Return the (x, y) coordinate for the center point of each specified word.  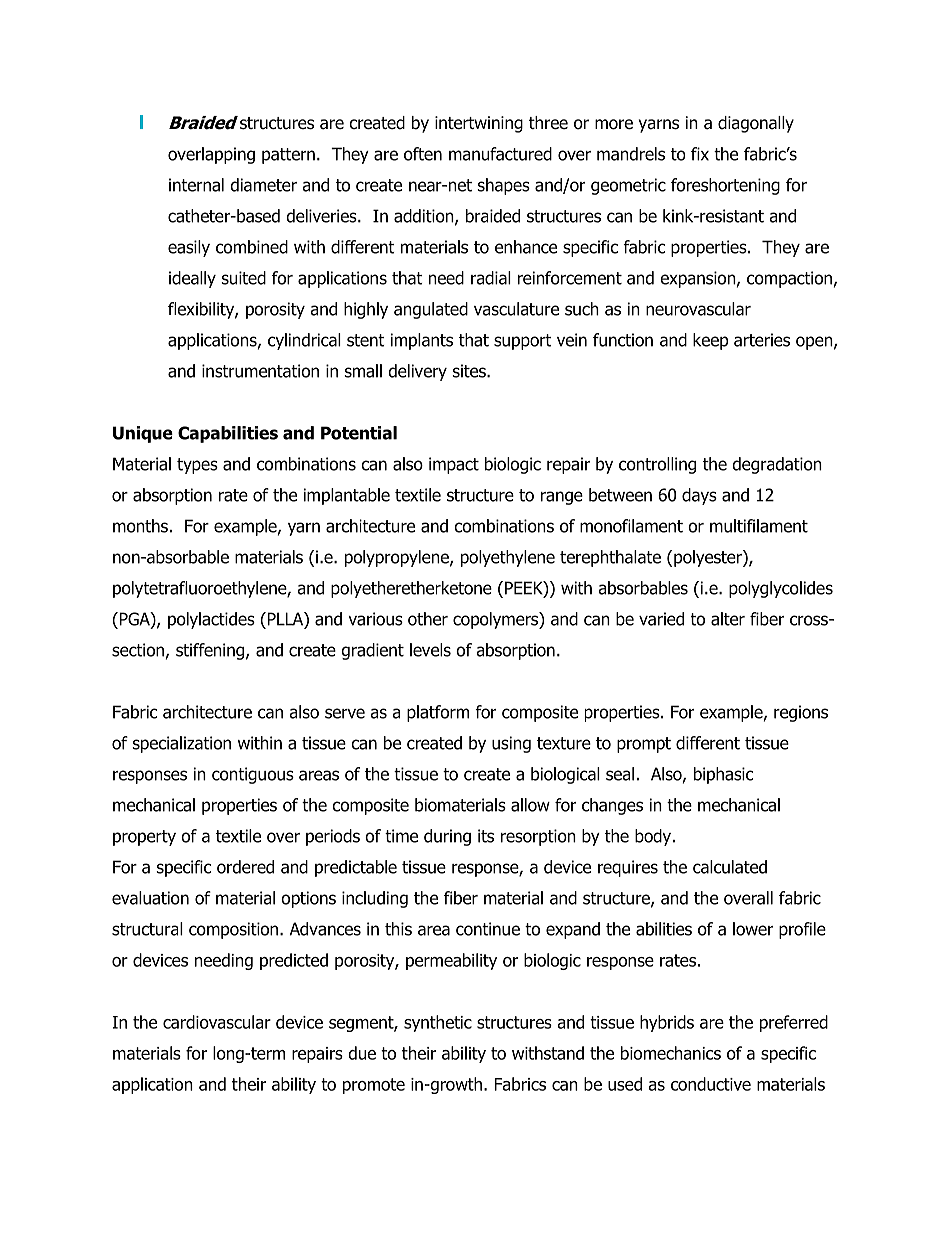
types (197, 466)
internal (196, 185)
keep (711, 341)
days (699, 496)
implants (422, 341)
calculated (730, 867)
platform (438, 713)
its (486, 836)
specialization (182, 744)
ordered (245, 867)
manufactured (500, 154)
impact (454, 465)
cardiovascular (217, 1022)
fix (700, 154)
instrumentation (260, 371)
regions (801, 713)
